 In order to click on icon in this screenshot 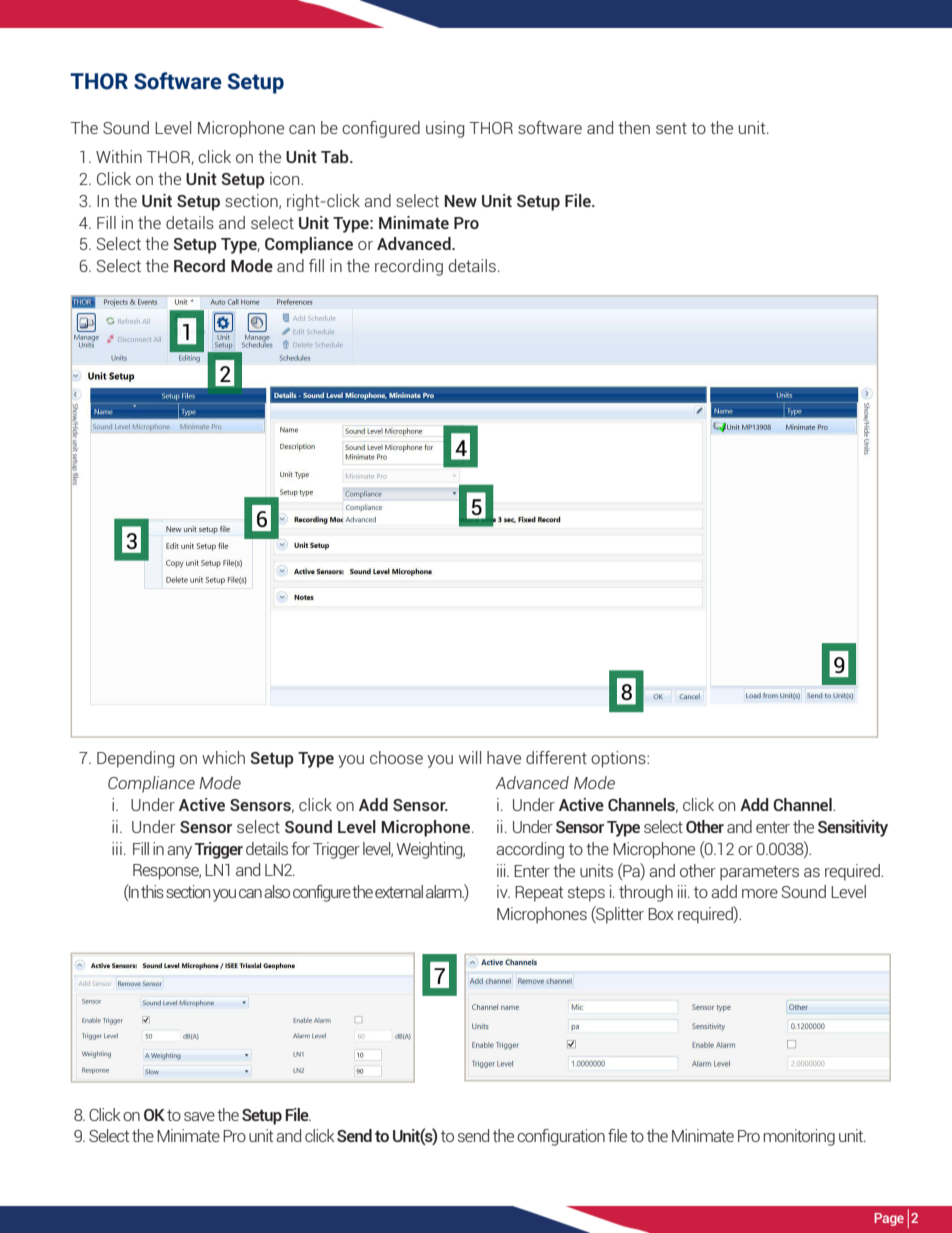, I will do `click(286, 178)`.
